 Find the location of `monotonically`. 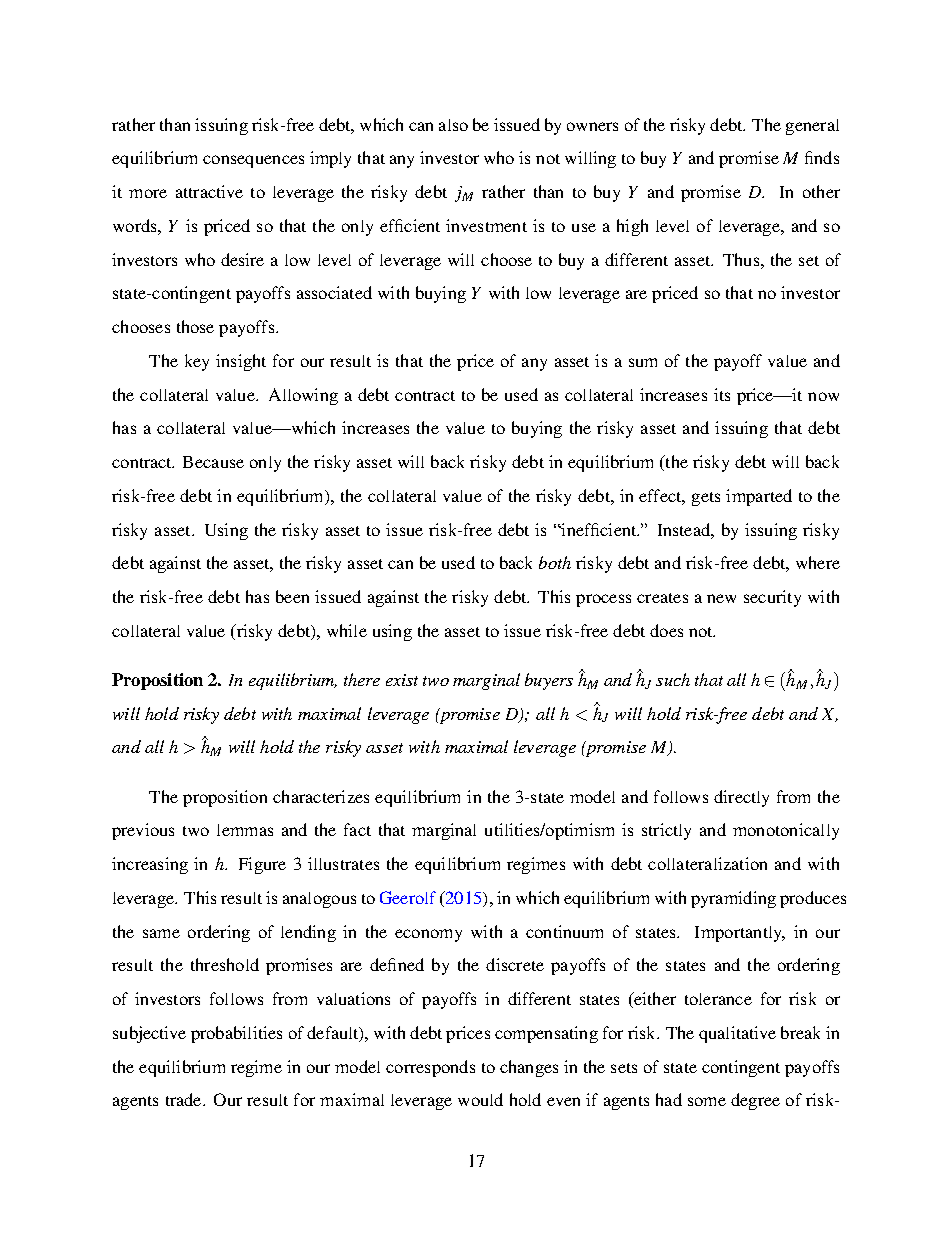

monotonically is located at coordinates (786, 831).
